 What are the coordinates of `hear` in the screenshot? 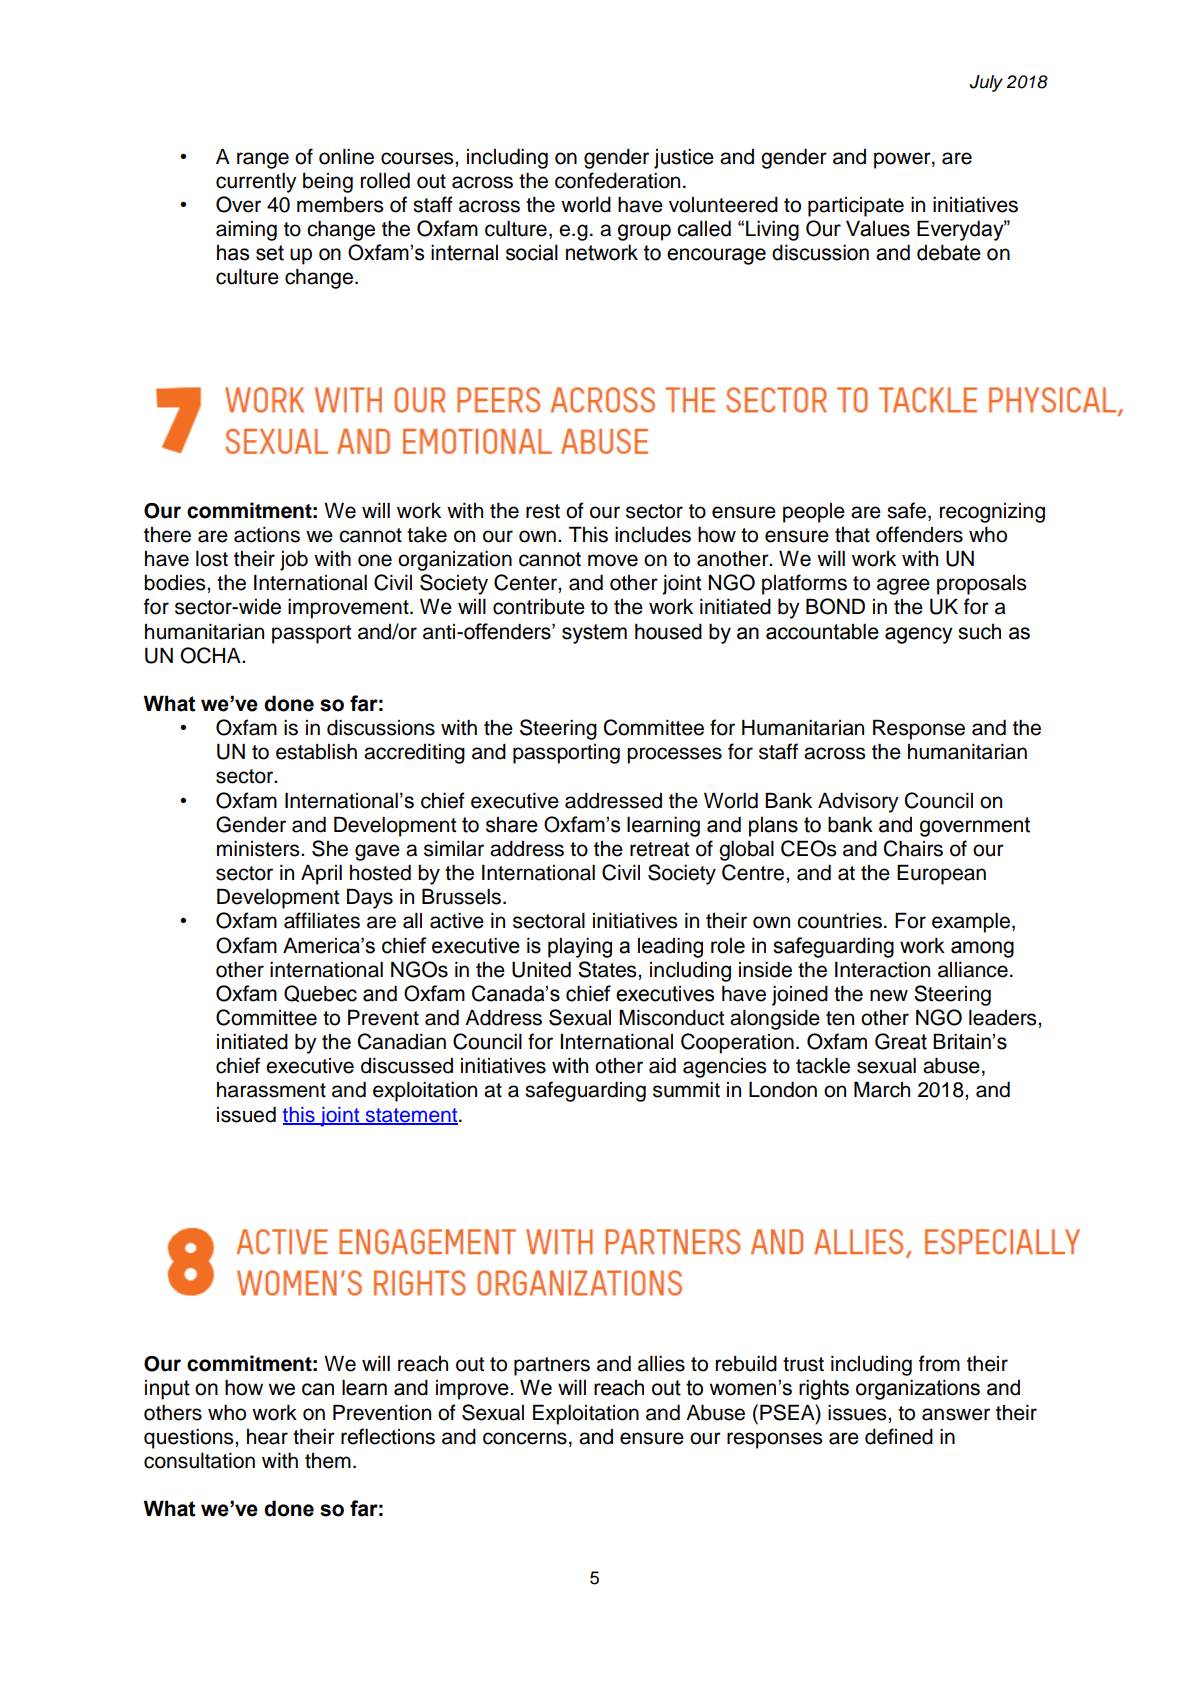 It's located at (267, 1437).
